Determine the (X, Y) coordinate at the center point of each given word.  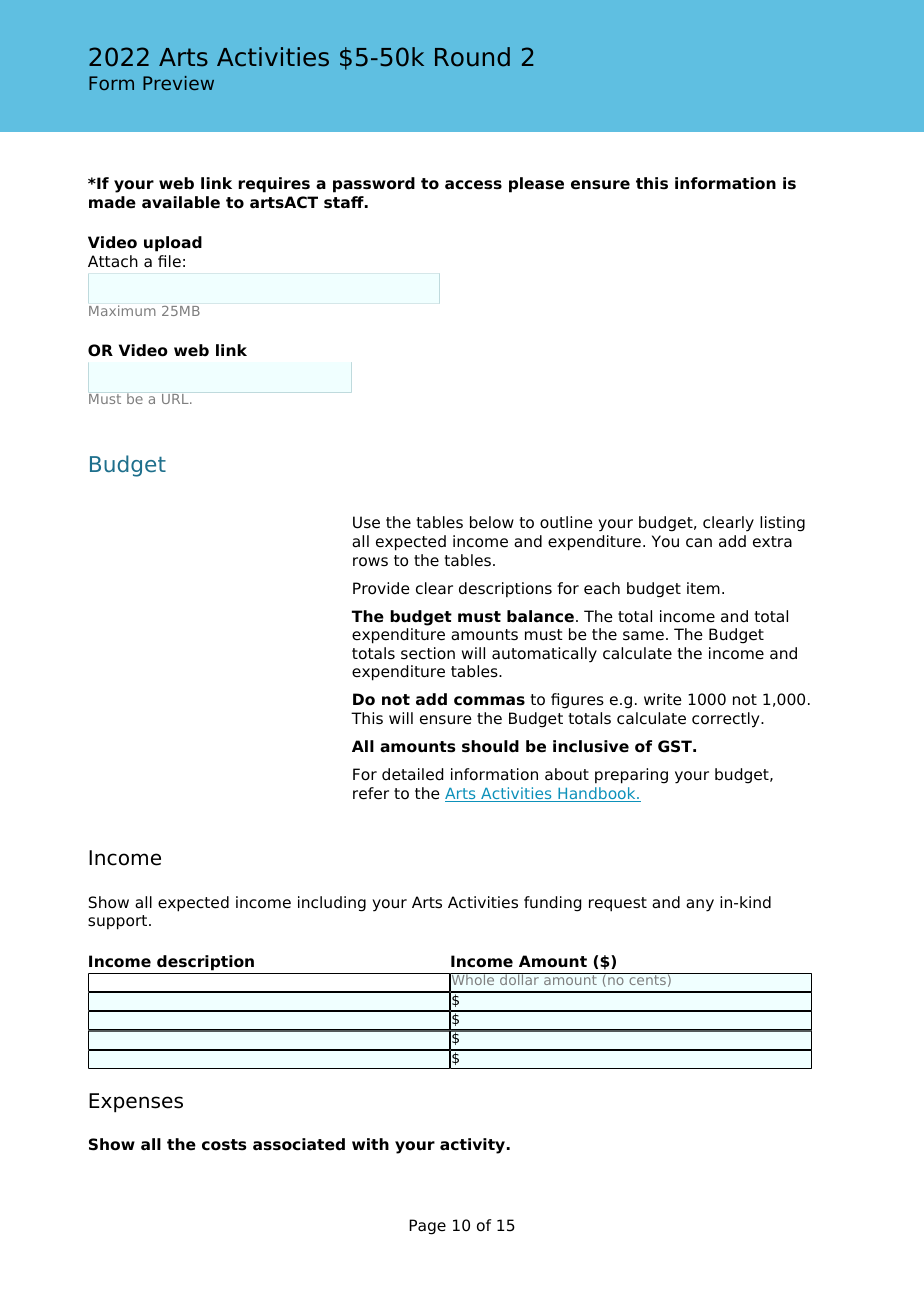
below (492, 522)
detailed (412, 774)
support (119, 922)
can (699, 543)
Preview (178, 83)
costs (224, 1145)
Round (472, 57)
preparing (631, 776)
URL (176, 399)
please (536, 185)
